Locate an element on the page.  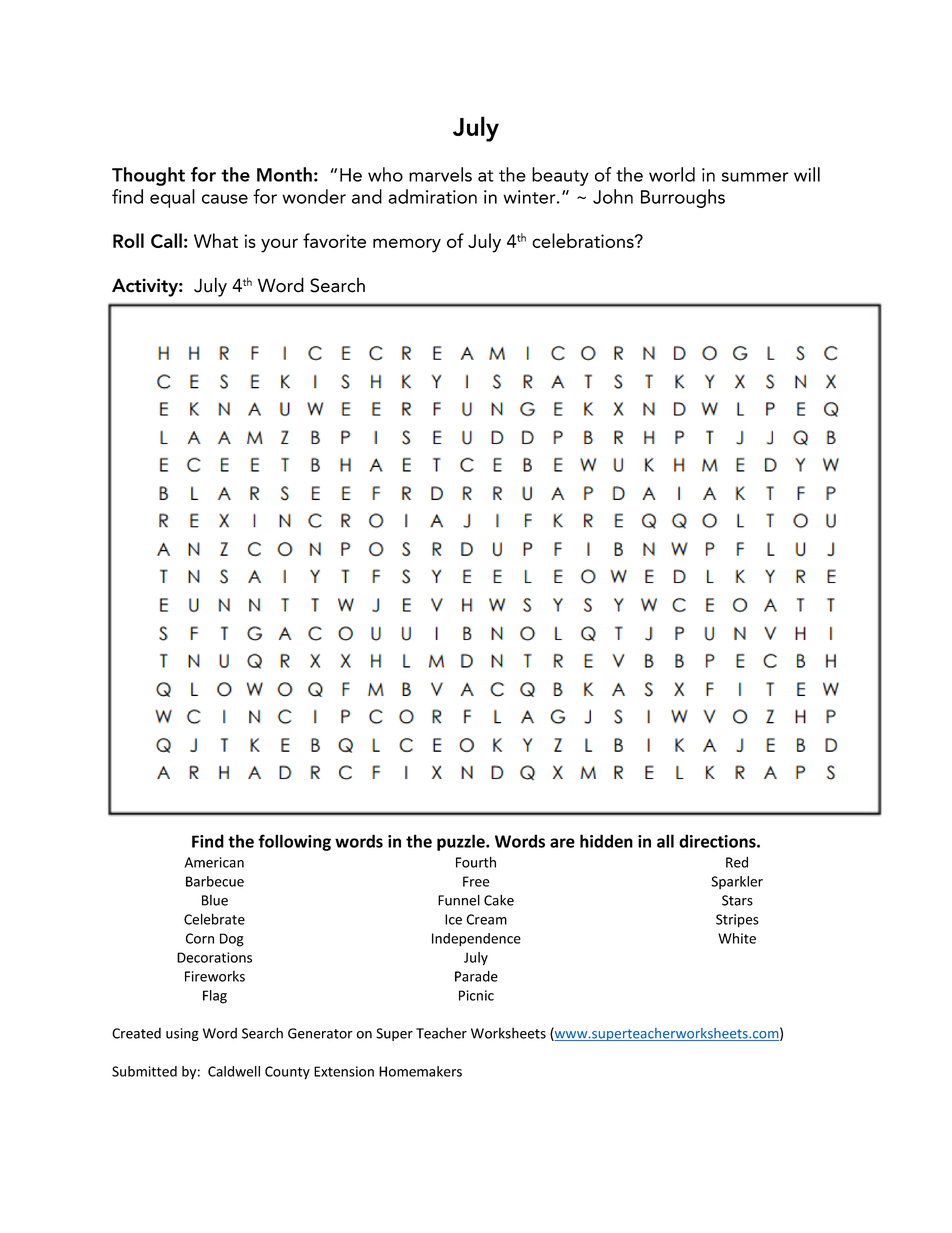
Burroughs is located at coordinates (683, 198).
